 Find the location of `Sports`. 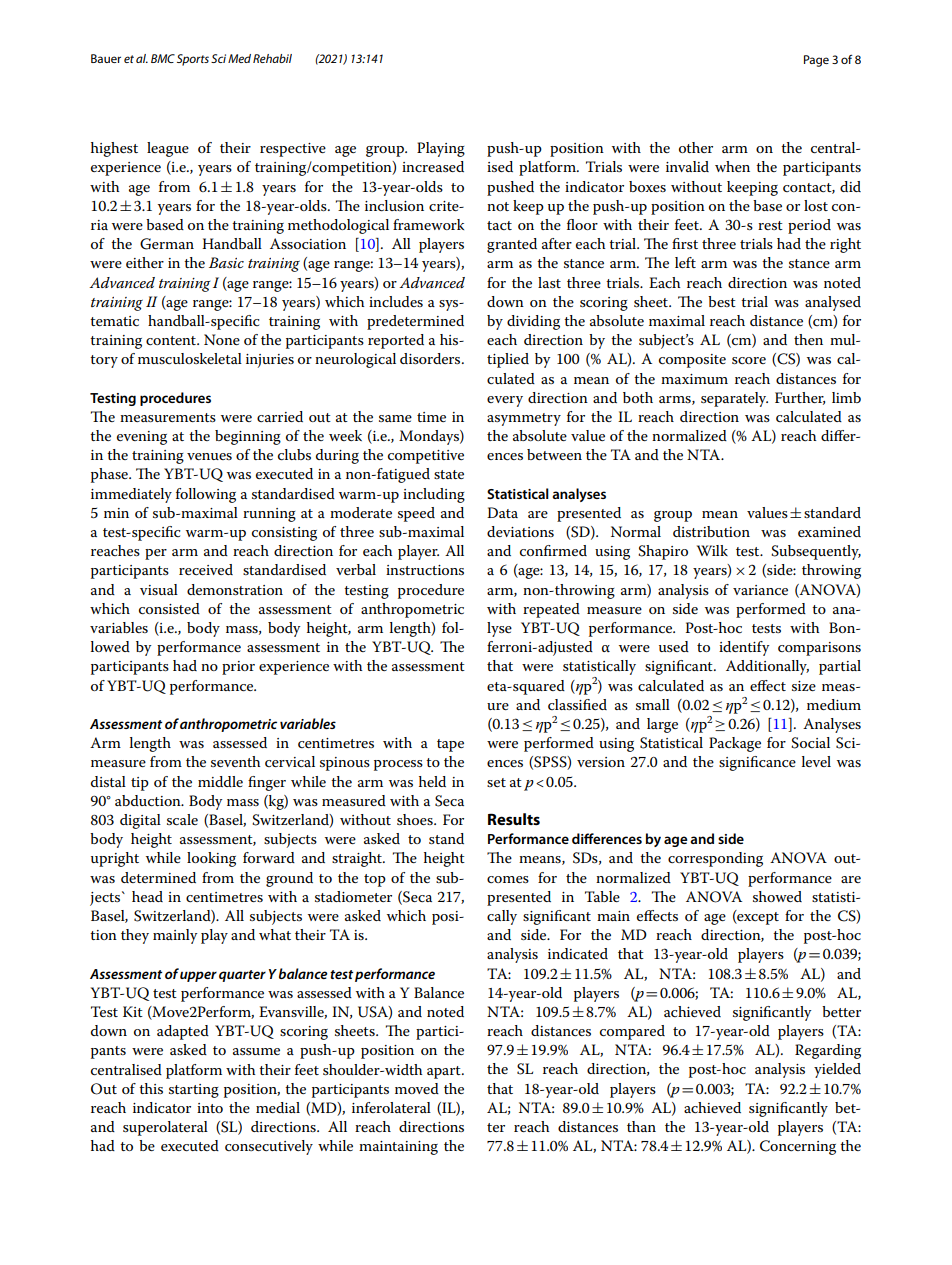

Sports is located at coordinates (193, 60).
